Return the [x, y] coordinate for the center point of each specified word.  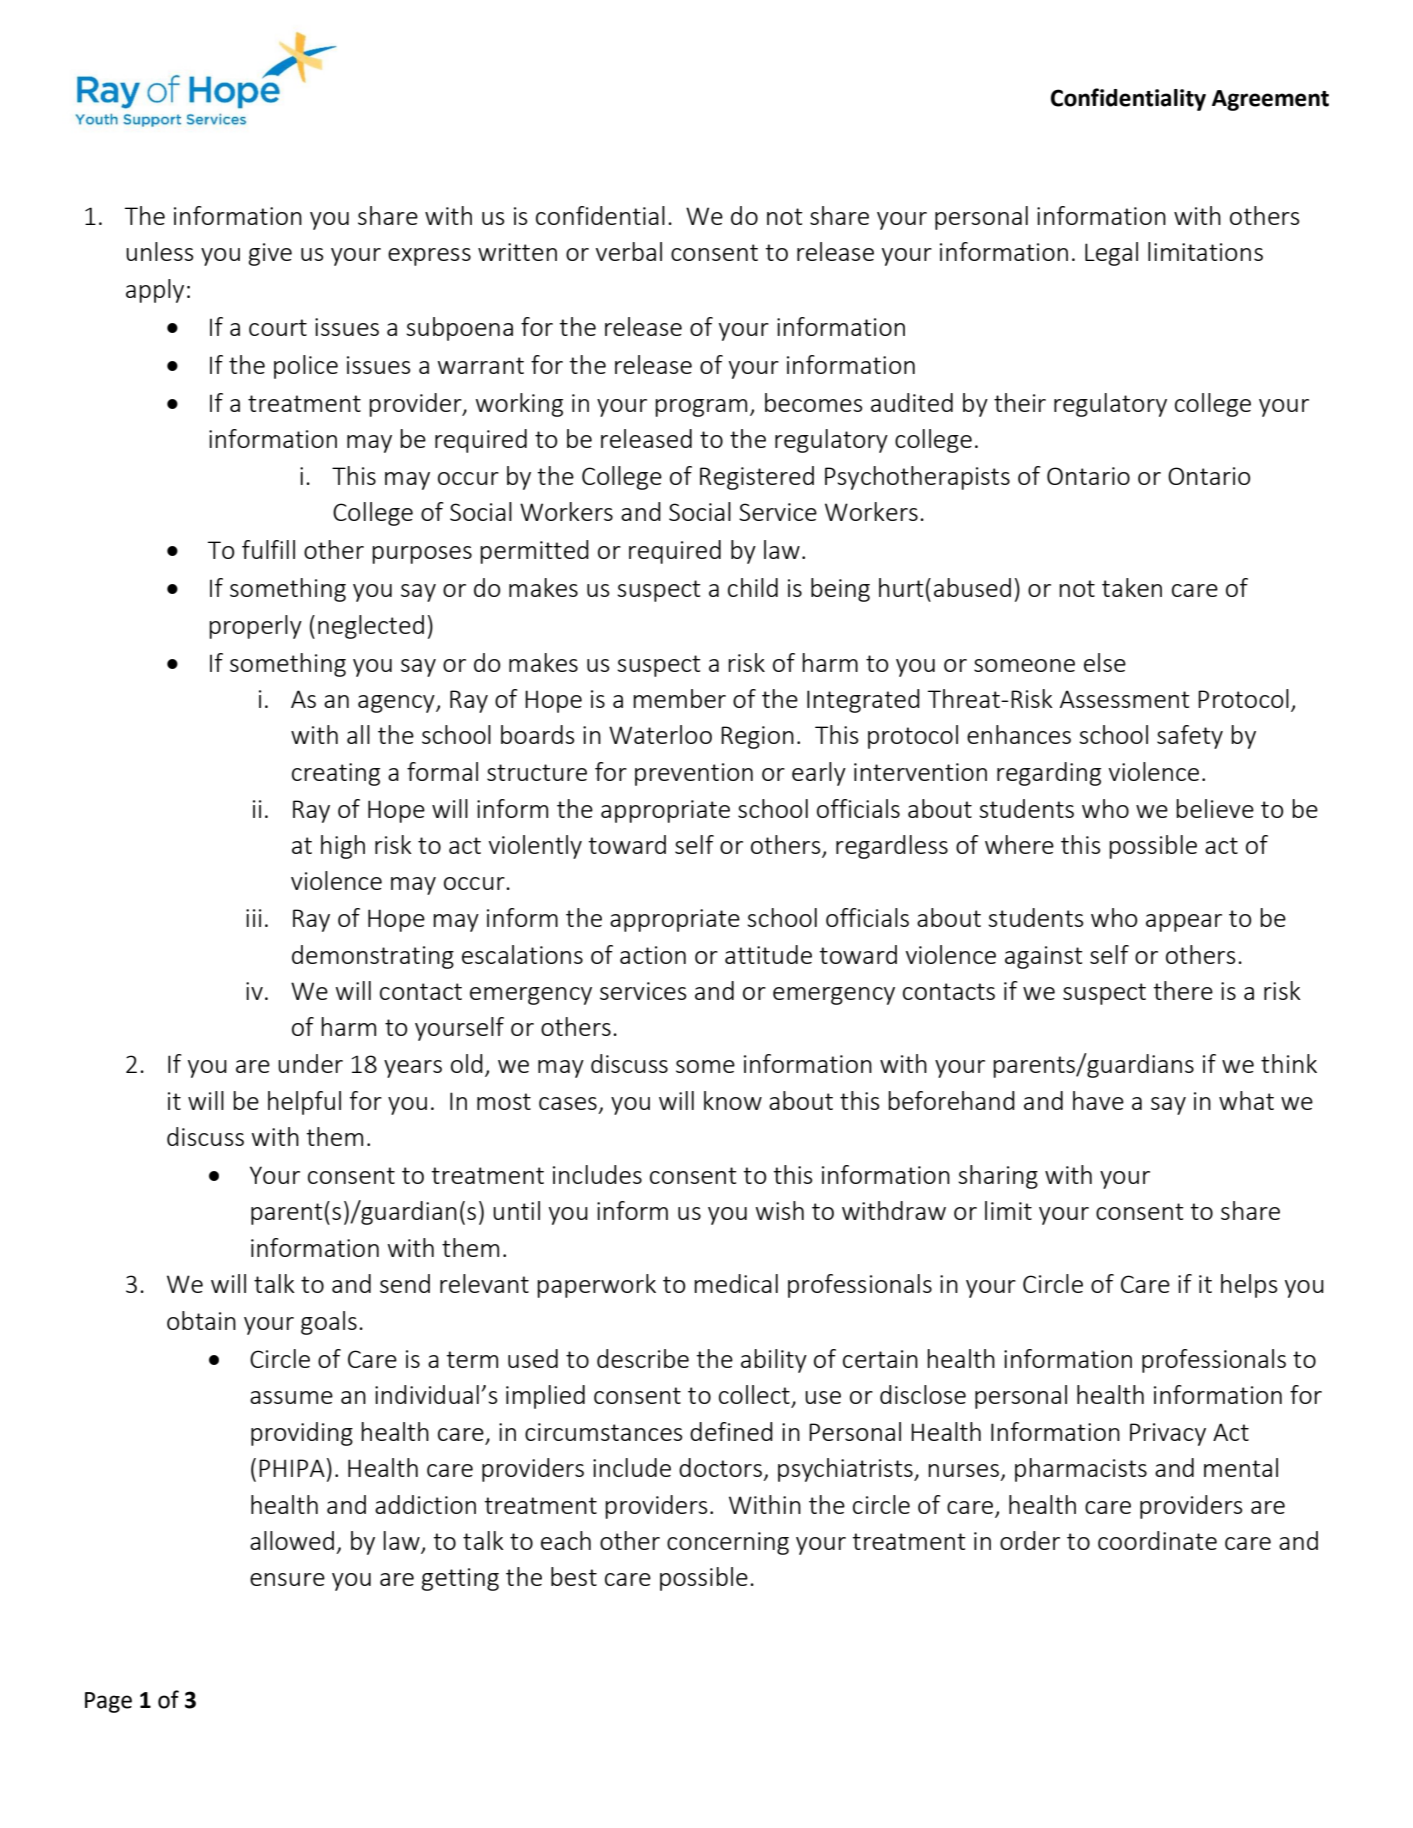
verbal [629, 251]
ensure [287, 1579]
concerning [728, 1543]
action [653, 955]
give [270, 254]
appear [1184, 923]
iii [254, 918]
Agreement [1270, 100]
